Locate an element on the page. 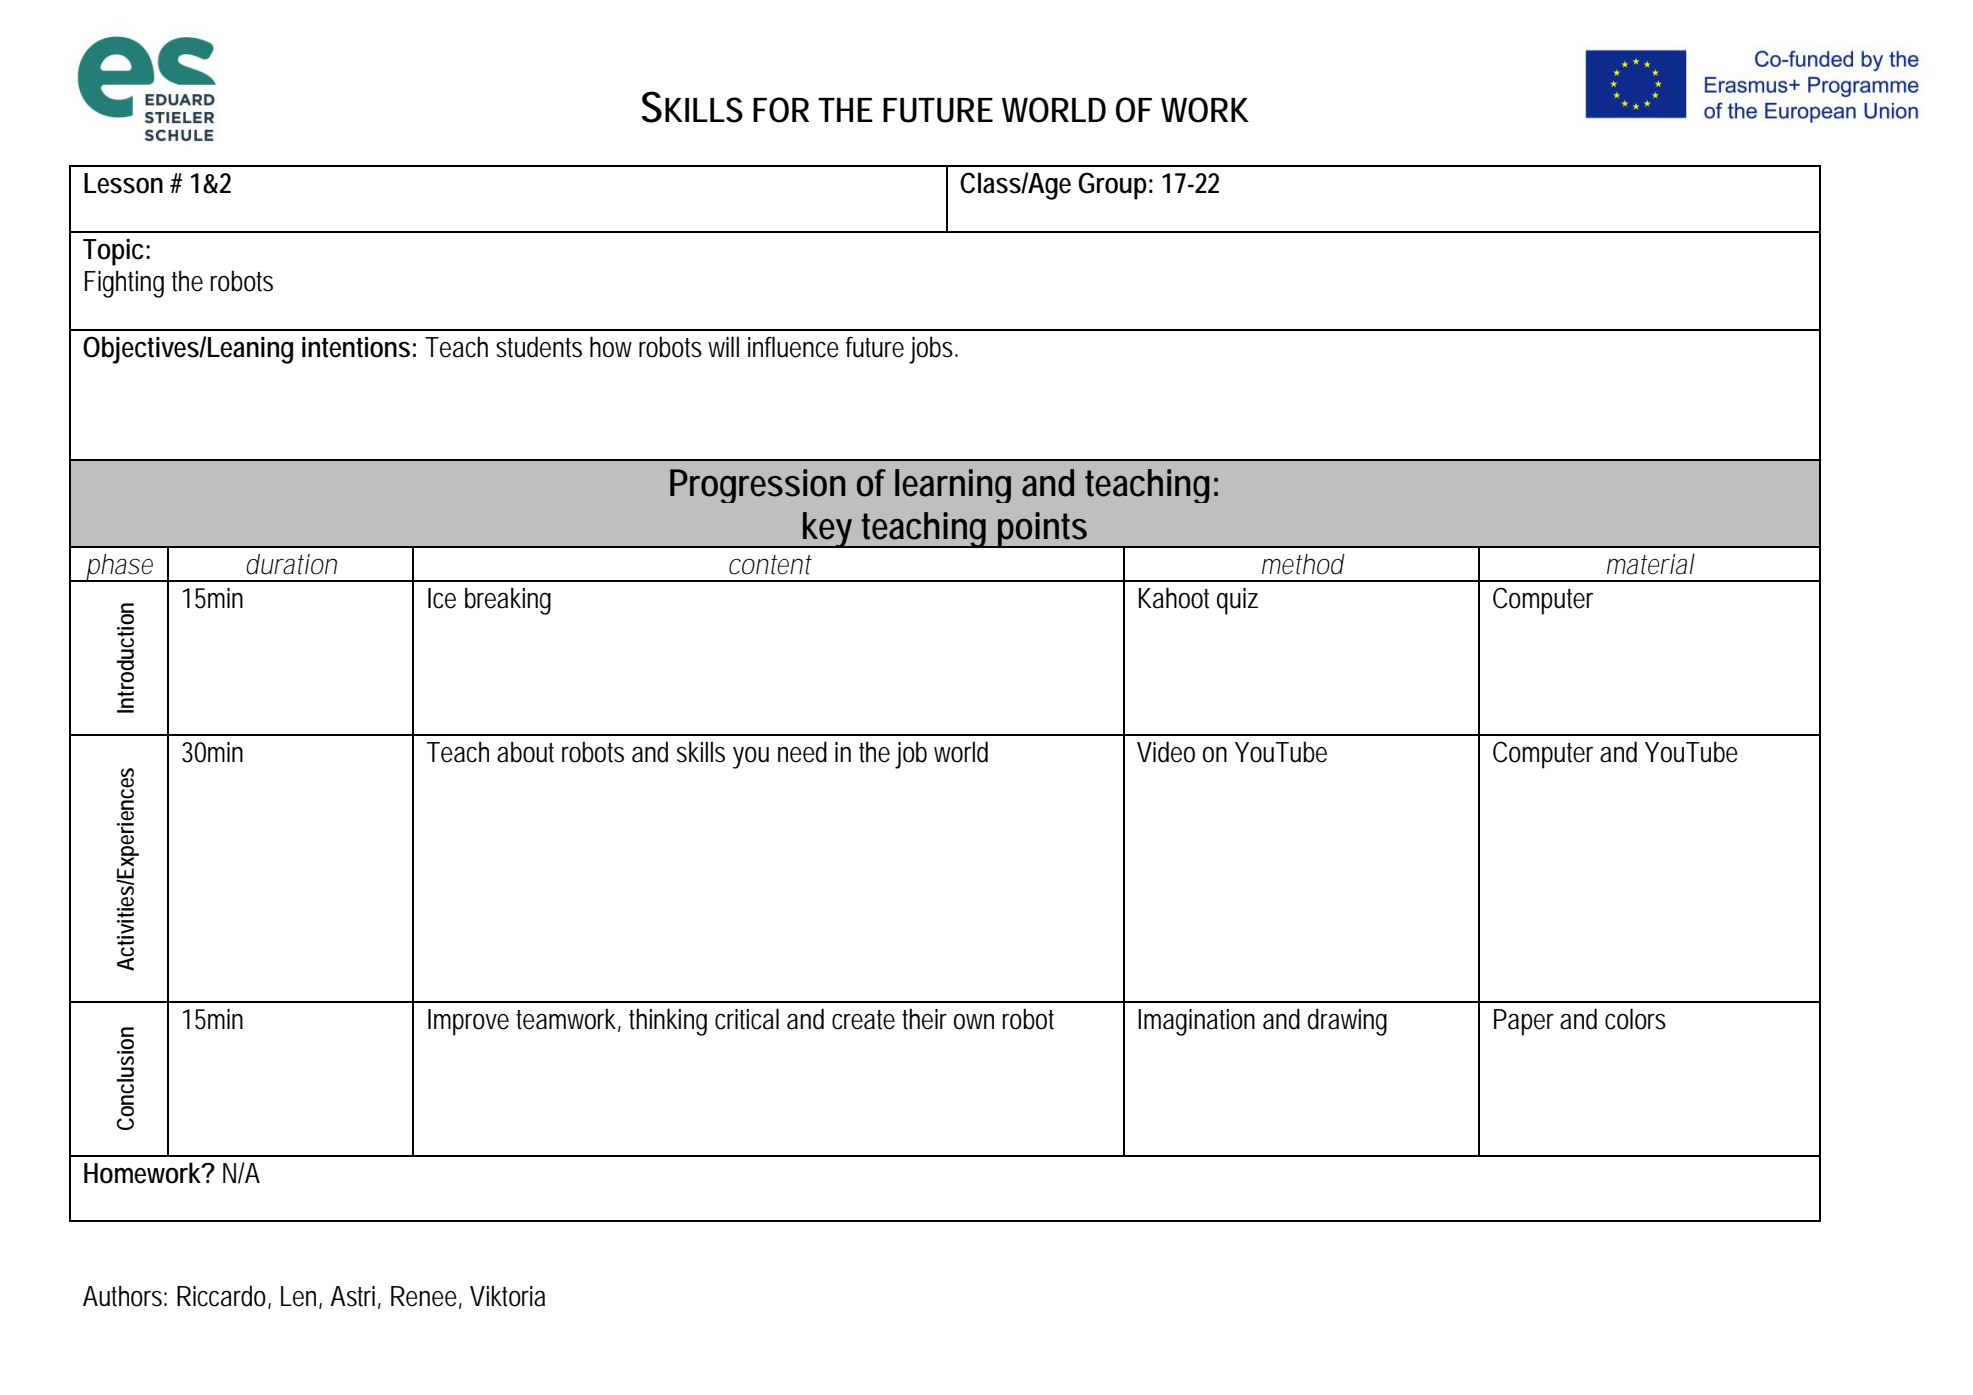 The width and height of the document is (1973, 1395). jobs is located at coordinates (933, 350).
